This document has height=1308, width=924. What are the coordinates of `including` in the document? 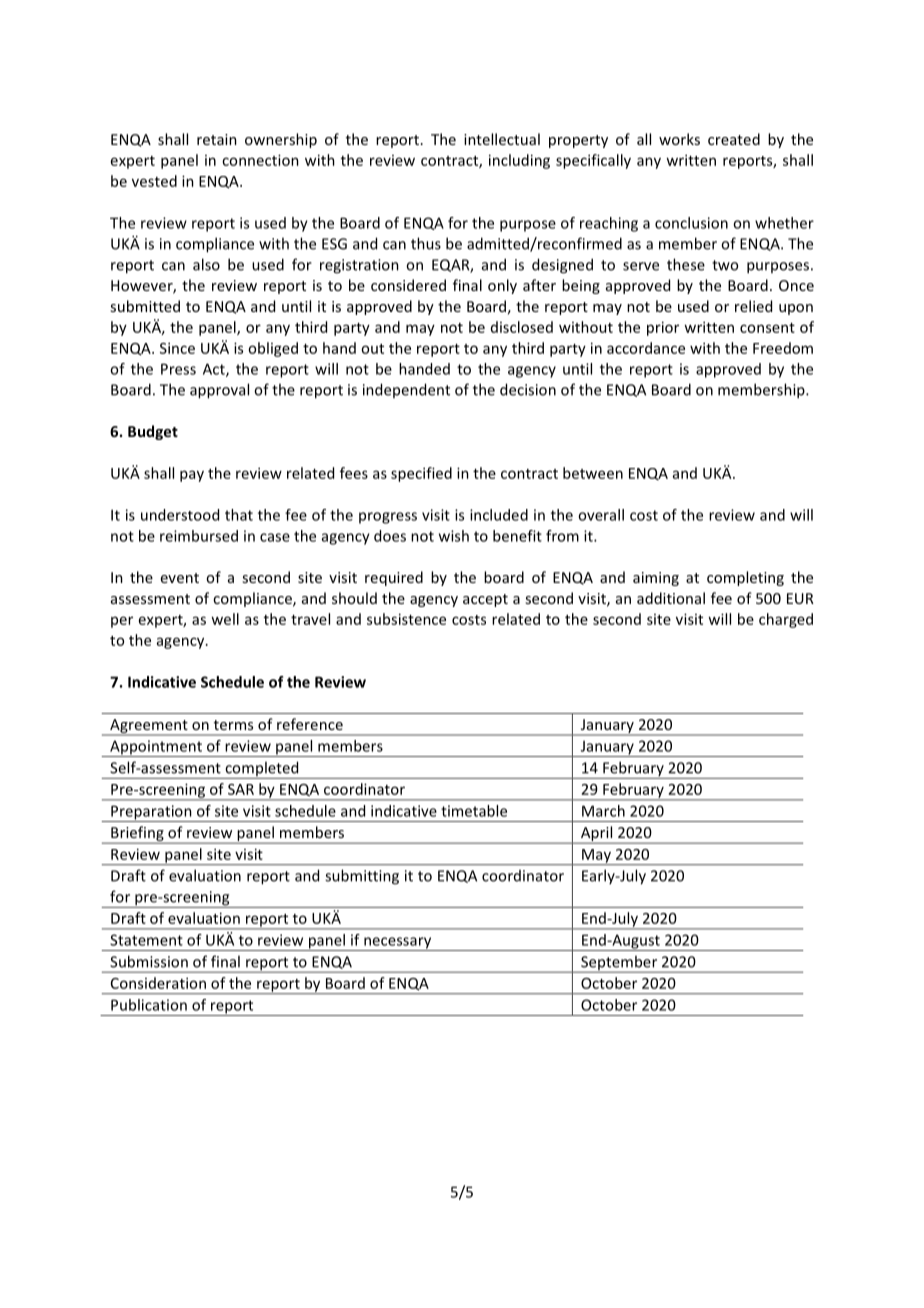 It's located at (519, 161).
